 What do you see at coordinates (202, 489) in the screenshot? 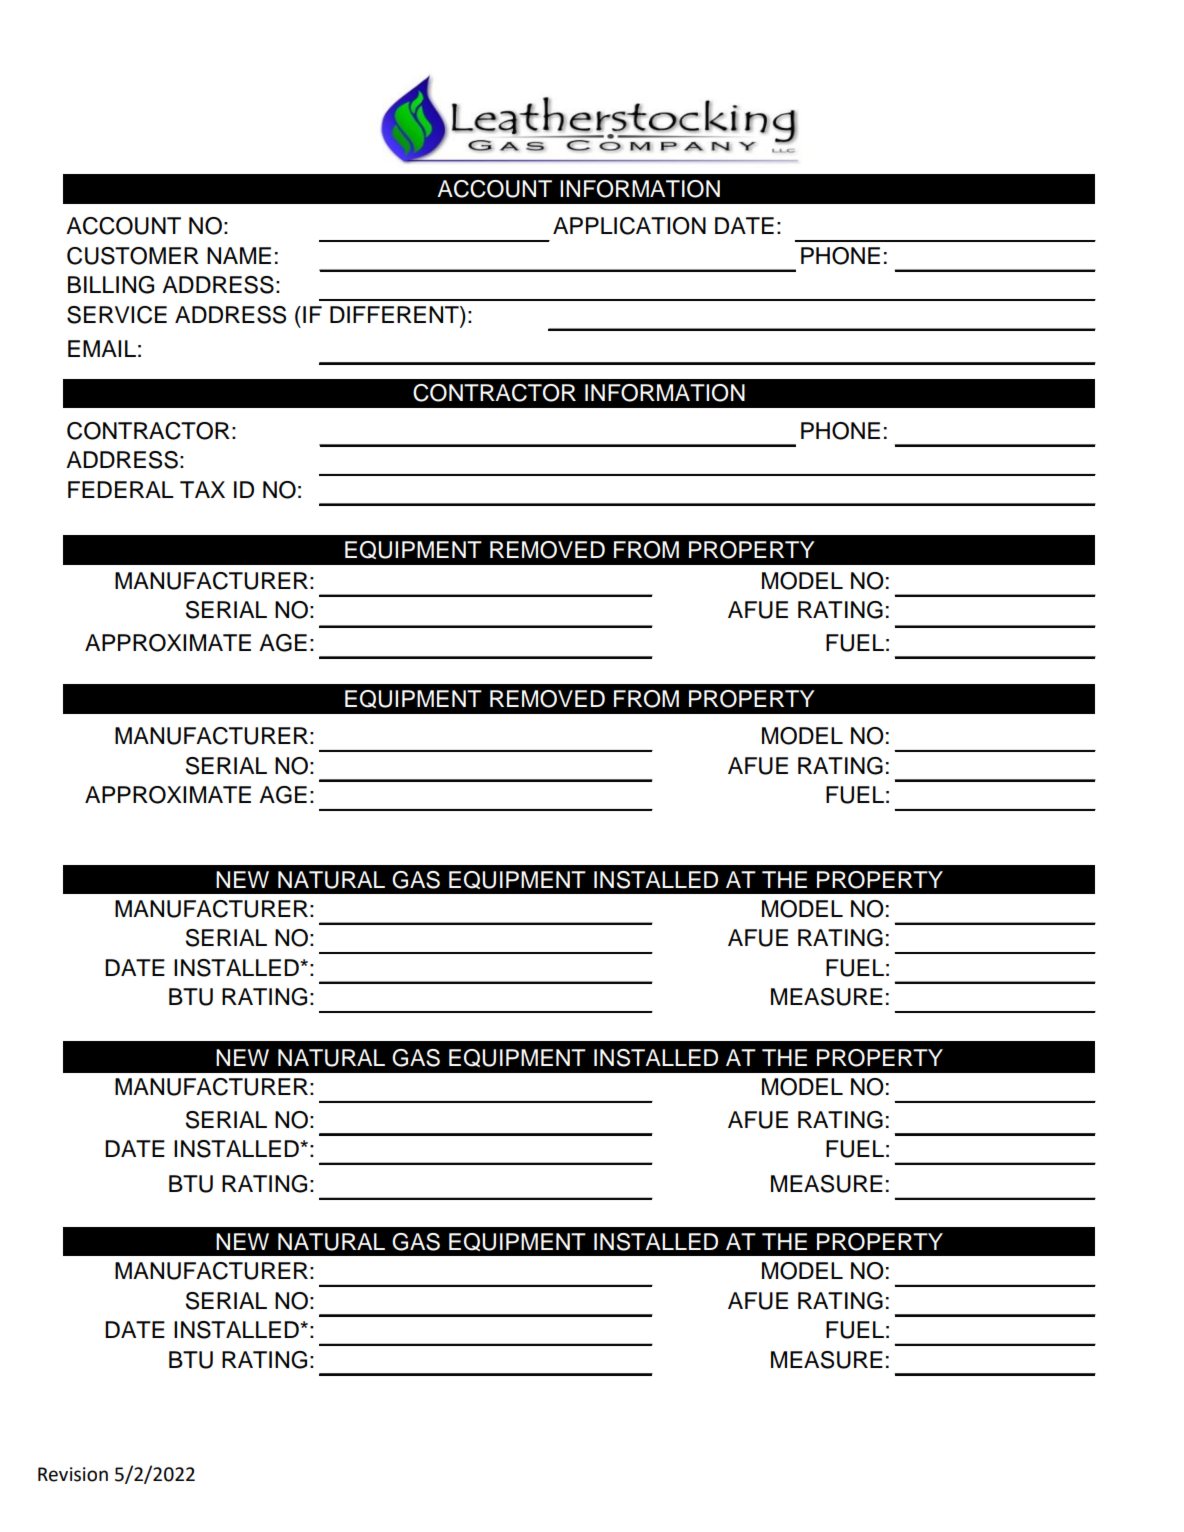
I see `TAX` at bounding box center [202, 489].
